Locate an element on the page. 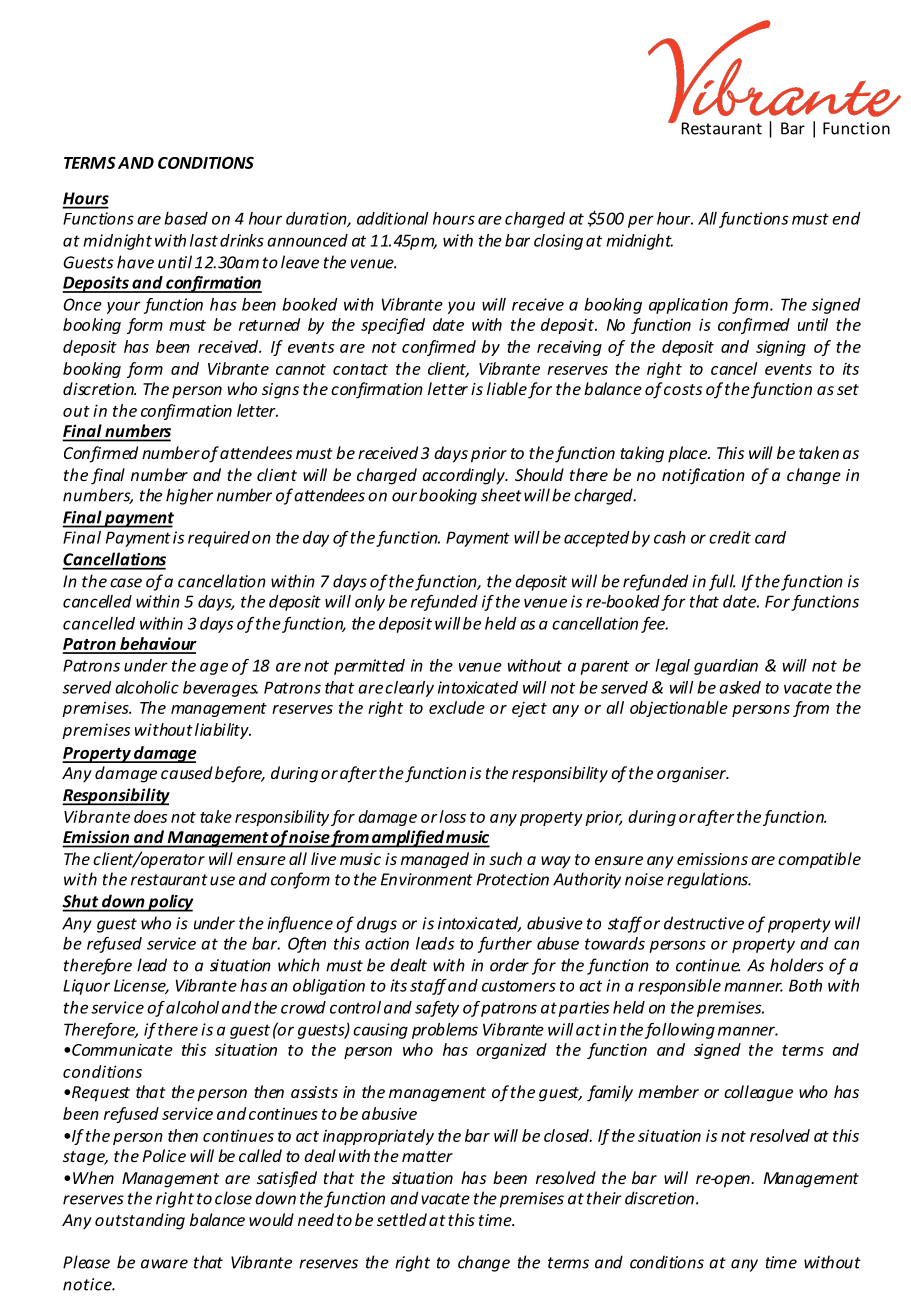 Image resolution: width=911 pixels, height=1316 pixels. permitted is located at coordinates (369, 667).
